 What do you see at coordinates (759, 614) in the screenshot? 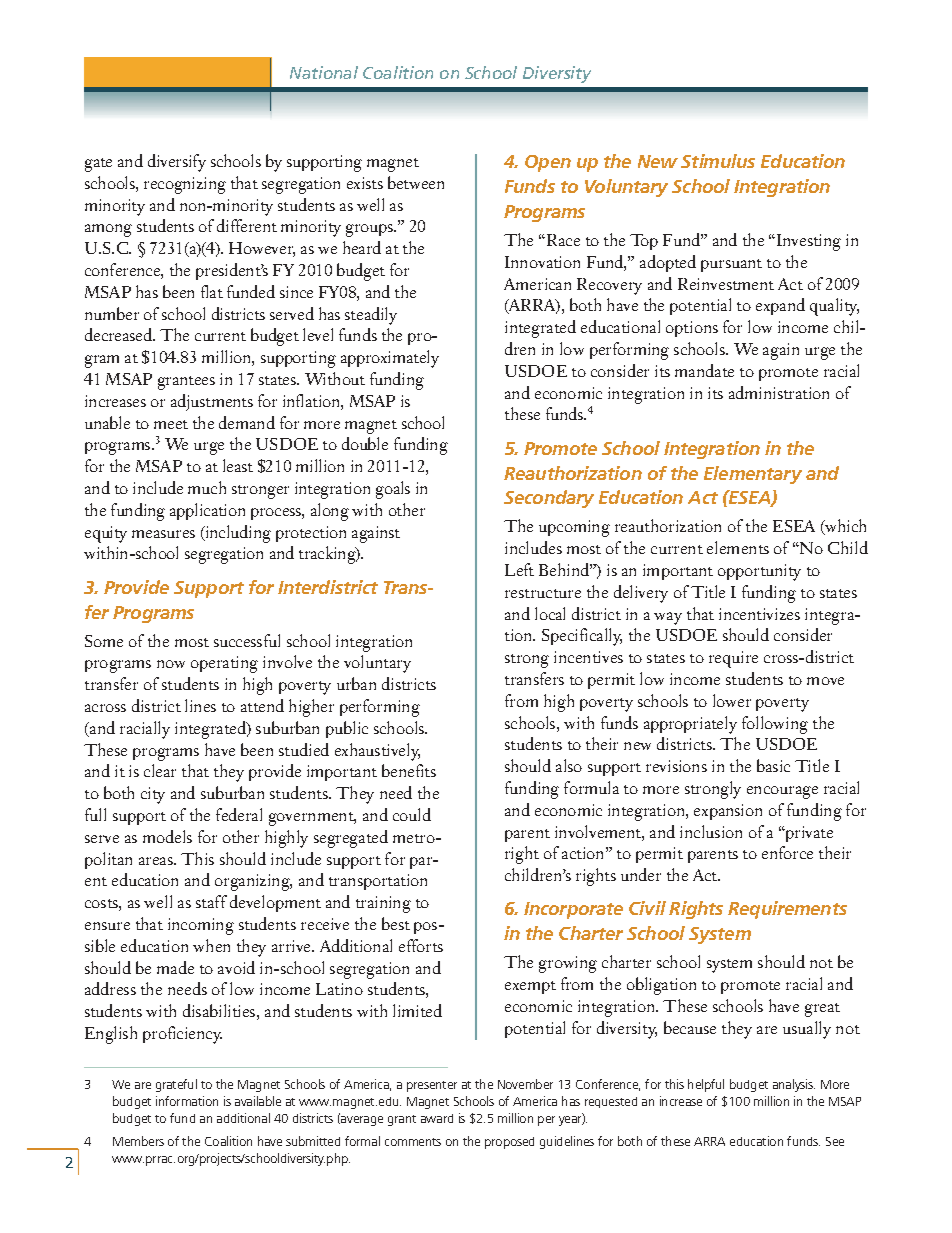
I see `incentivizes` at bounding box center [759, 614].
